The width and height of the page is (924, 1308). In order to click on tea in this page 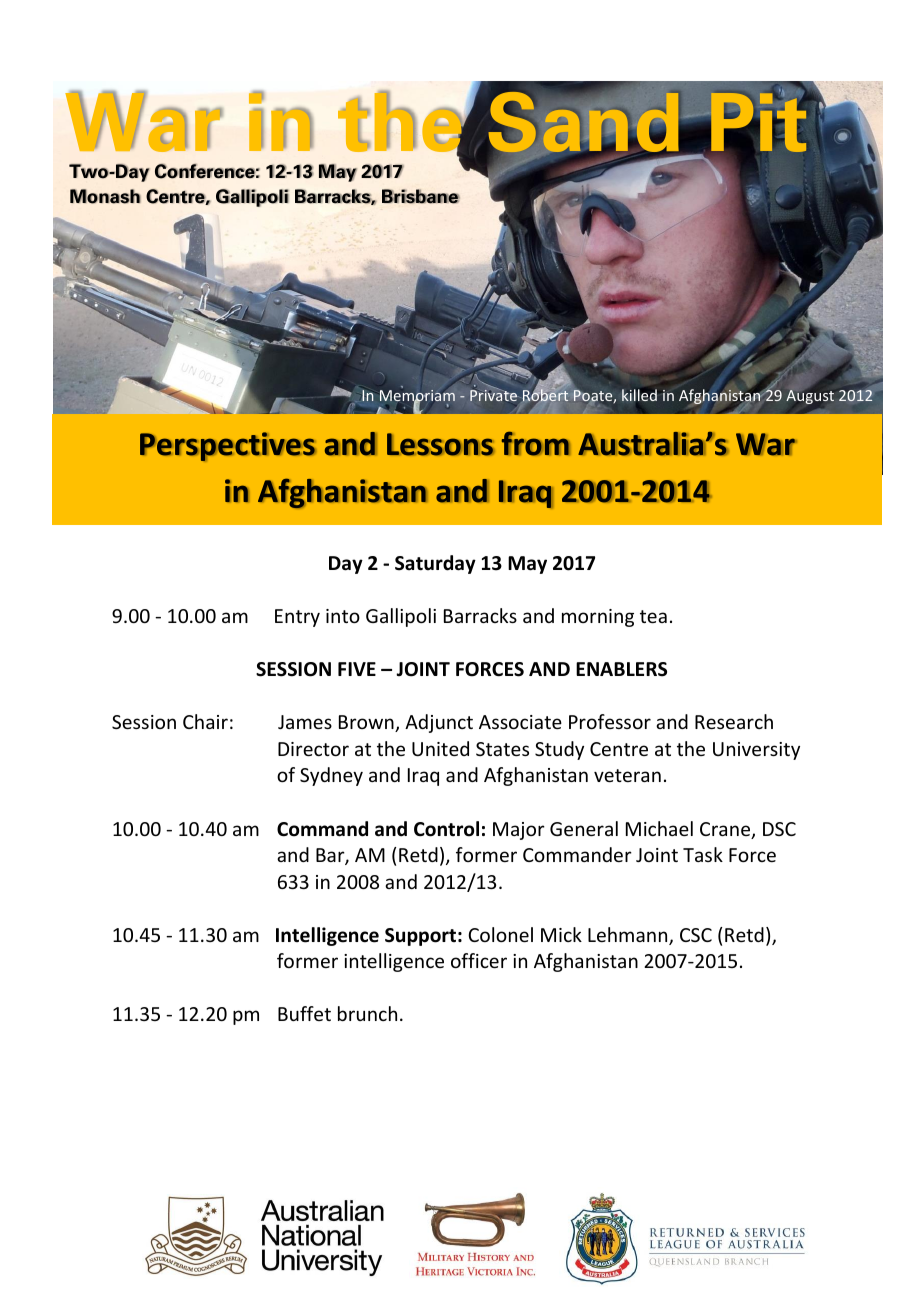, I will do `click(653, 616)`.
